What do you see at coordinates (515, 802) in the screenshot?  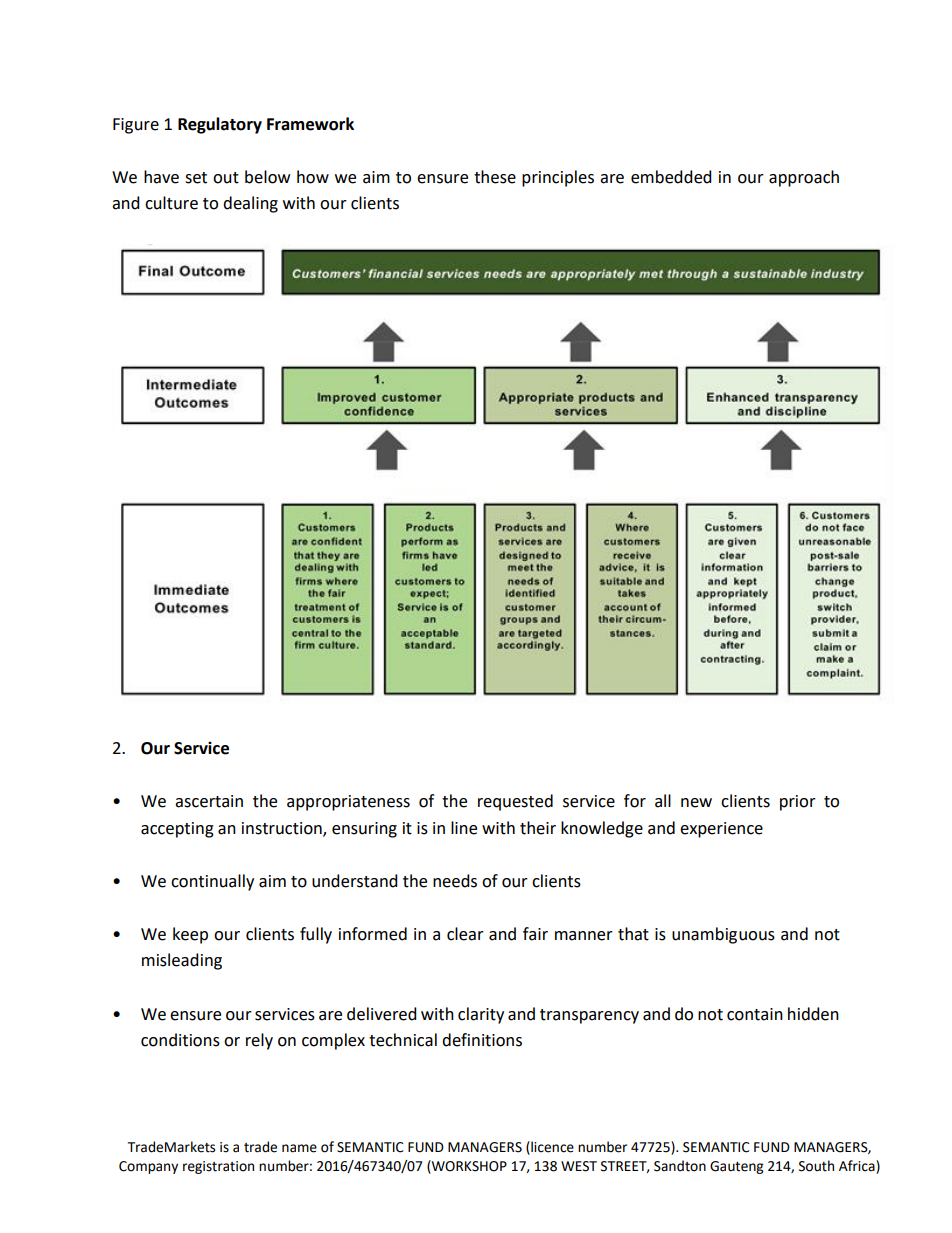 I see `requested` at bounding box center [515, 802].
